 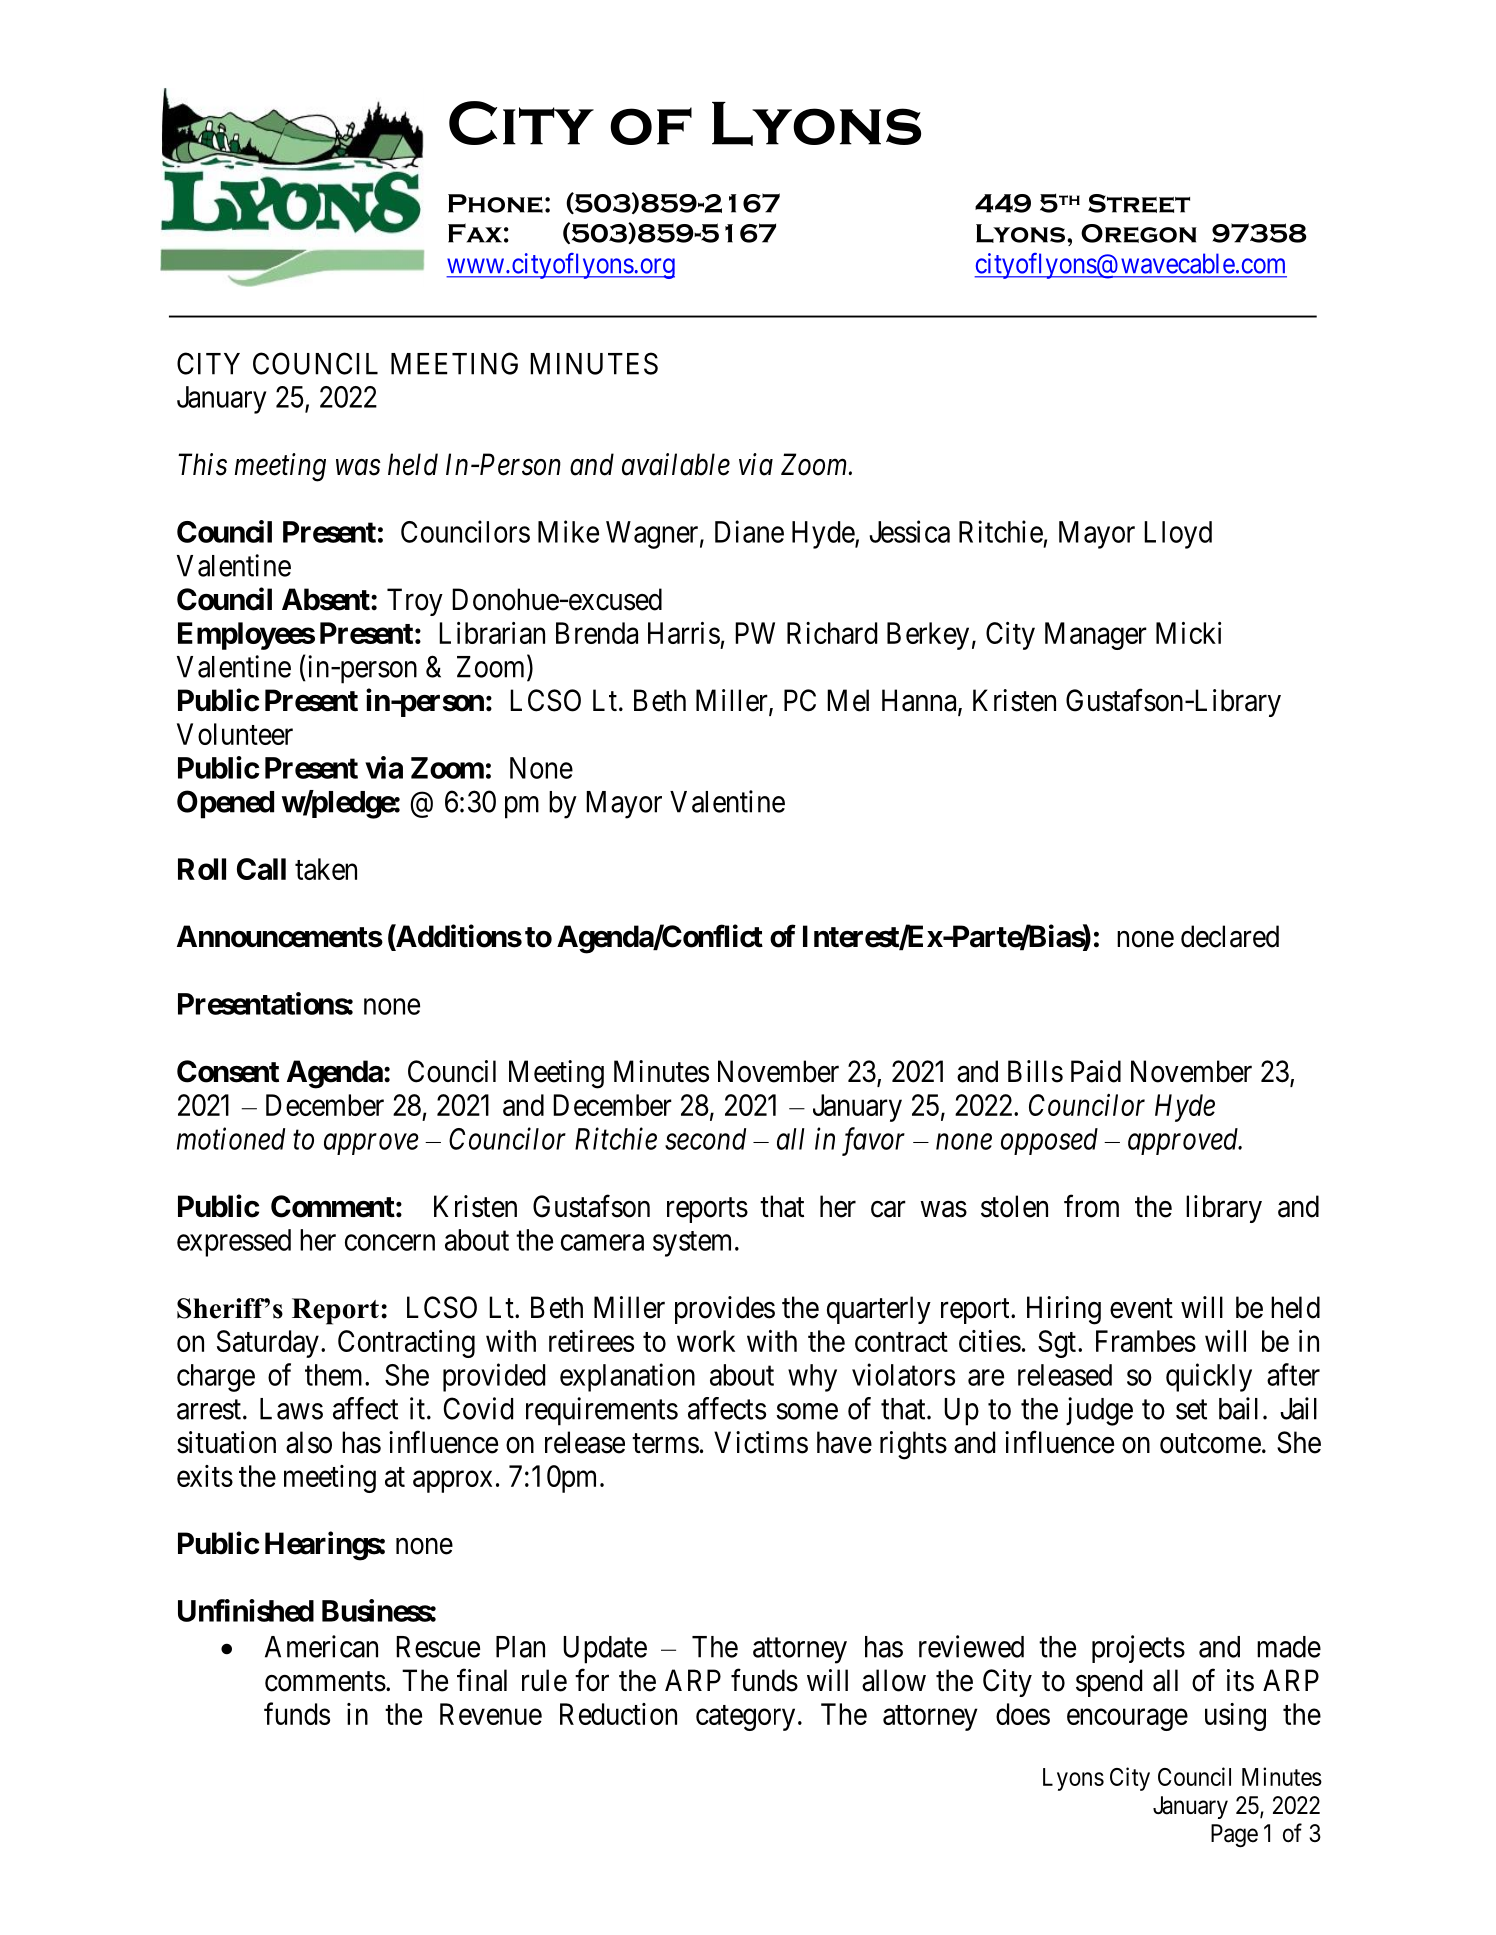 What do you see at coordinates (228, 1071) in the page?
I see `Consent` at bounding box center [228, 1071].
